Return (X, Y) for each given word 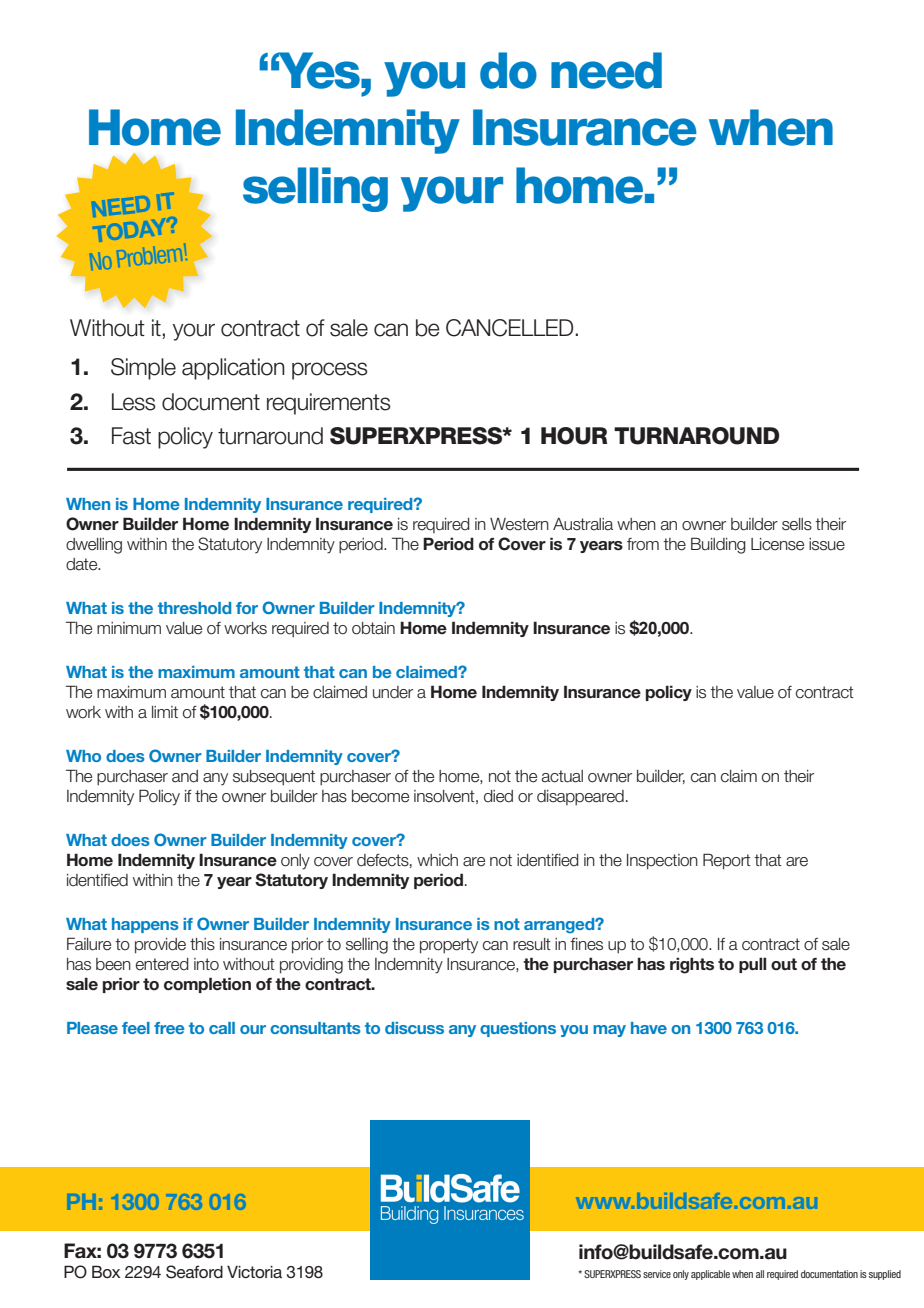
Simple (143, 369)
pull (752, 965)
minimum (129, 628)
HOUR (574, 436)
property (449, 946)
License (777, 544)
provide (160, 946)
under (393, 692)
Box (106, 1271)
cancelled (509, 328)
